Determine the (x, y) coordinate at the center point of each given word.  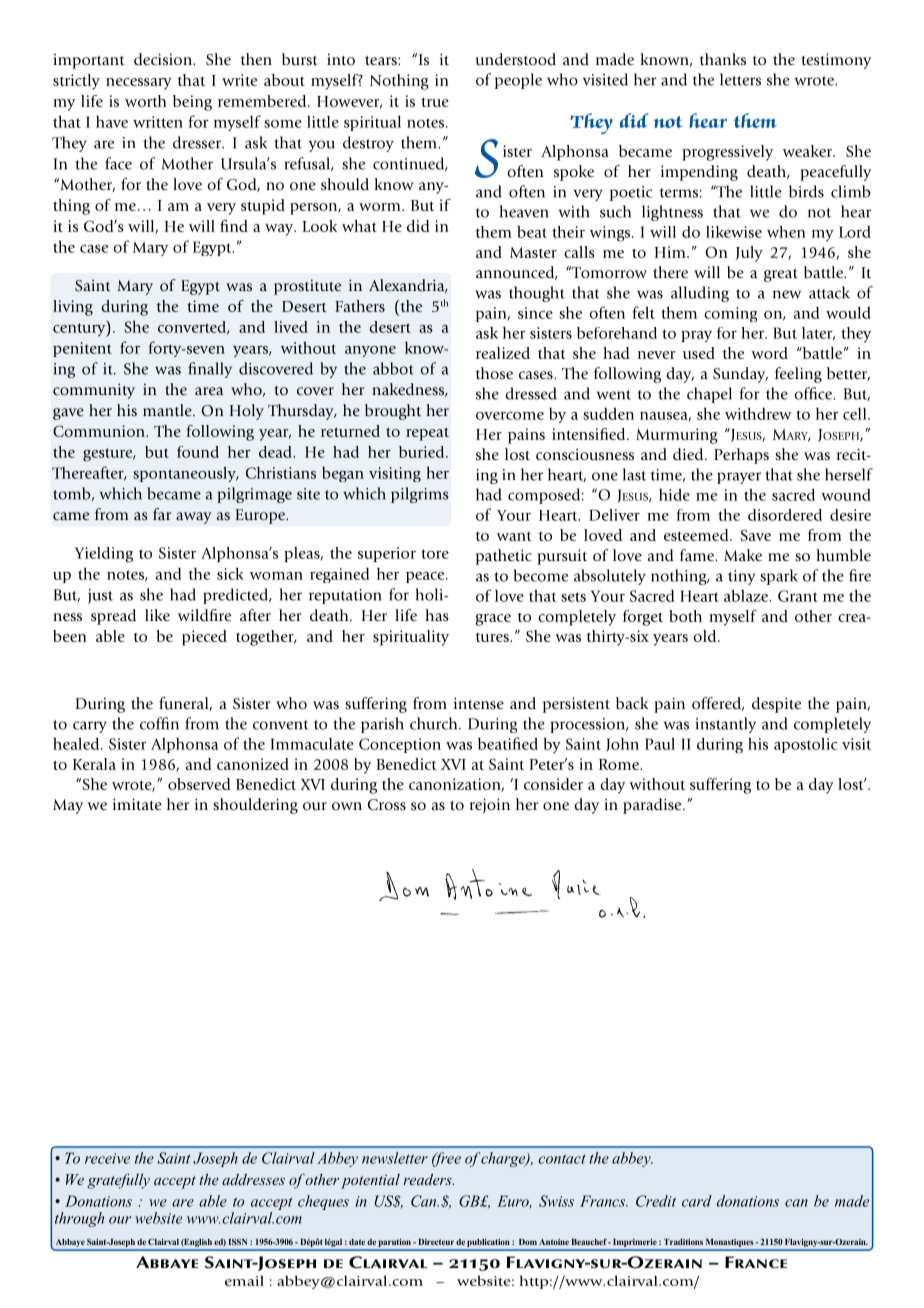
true (435, 102)
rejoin (490, 806)
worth (145, 101)
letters (740, 79)
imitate (137, 804)
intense (479, 703)
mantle (168, 410)
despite (776, 705)
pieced (204, 638)
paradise (653, 806)
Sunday (740, 375)
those (494, 373)
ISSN (238, 1241)
